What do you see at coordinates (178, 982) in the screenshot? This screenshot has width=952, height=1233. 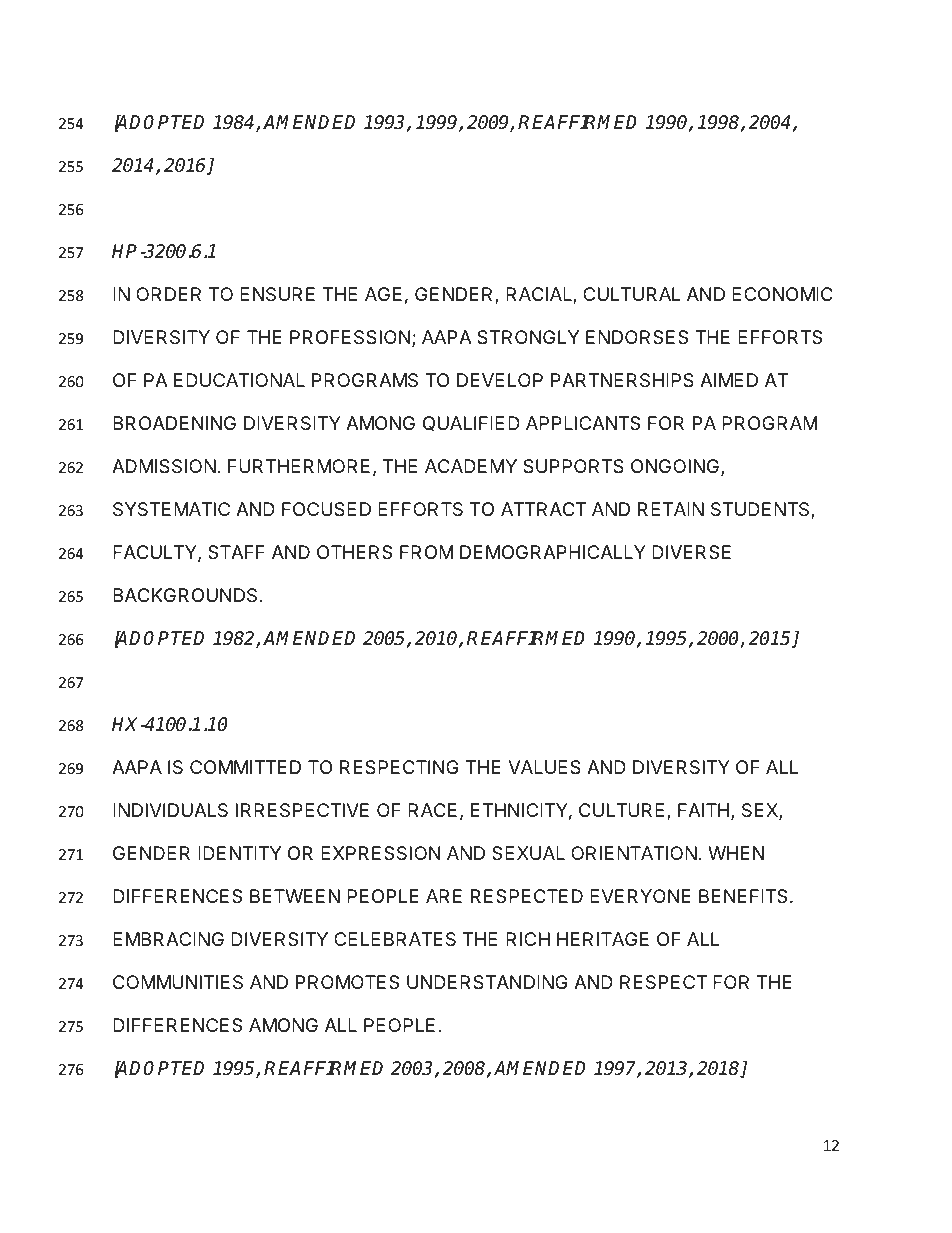 I see `COMMUNITIES` at bounding box center [178, 982].
